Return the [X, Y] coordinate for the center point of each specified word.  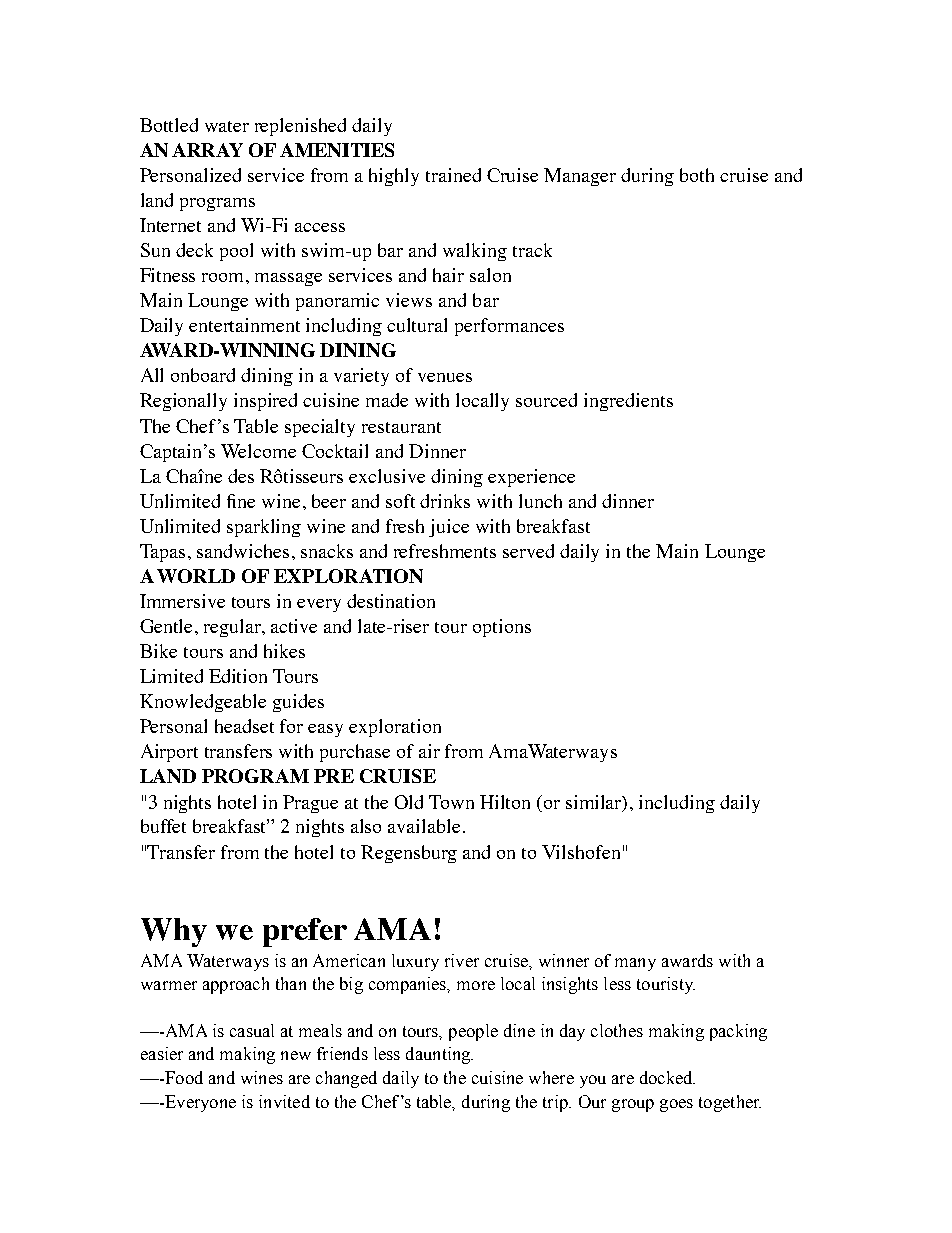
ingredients [628, 402]
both [697, 175]
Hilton [505, 802]
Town [451, 802]
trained [453, 175]
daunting [439, 1055]
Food [183, 1077]
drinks [445, 501]
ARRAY [207, 150]
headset [244, 726]
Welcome [258, 451]
